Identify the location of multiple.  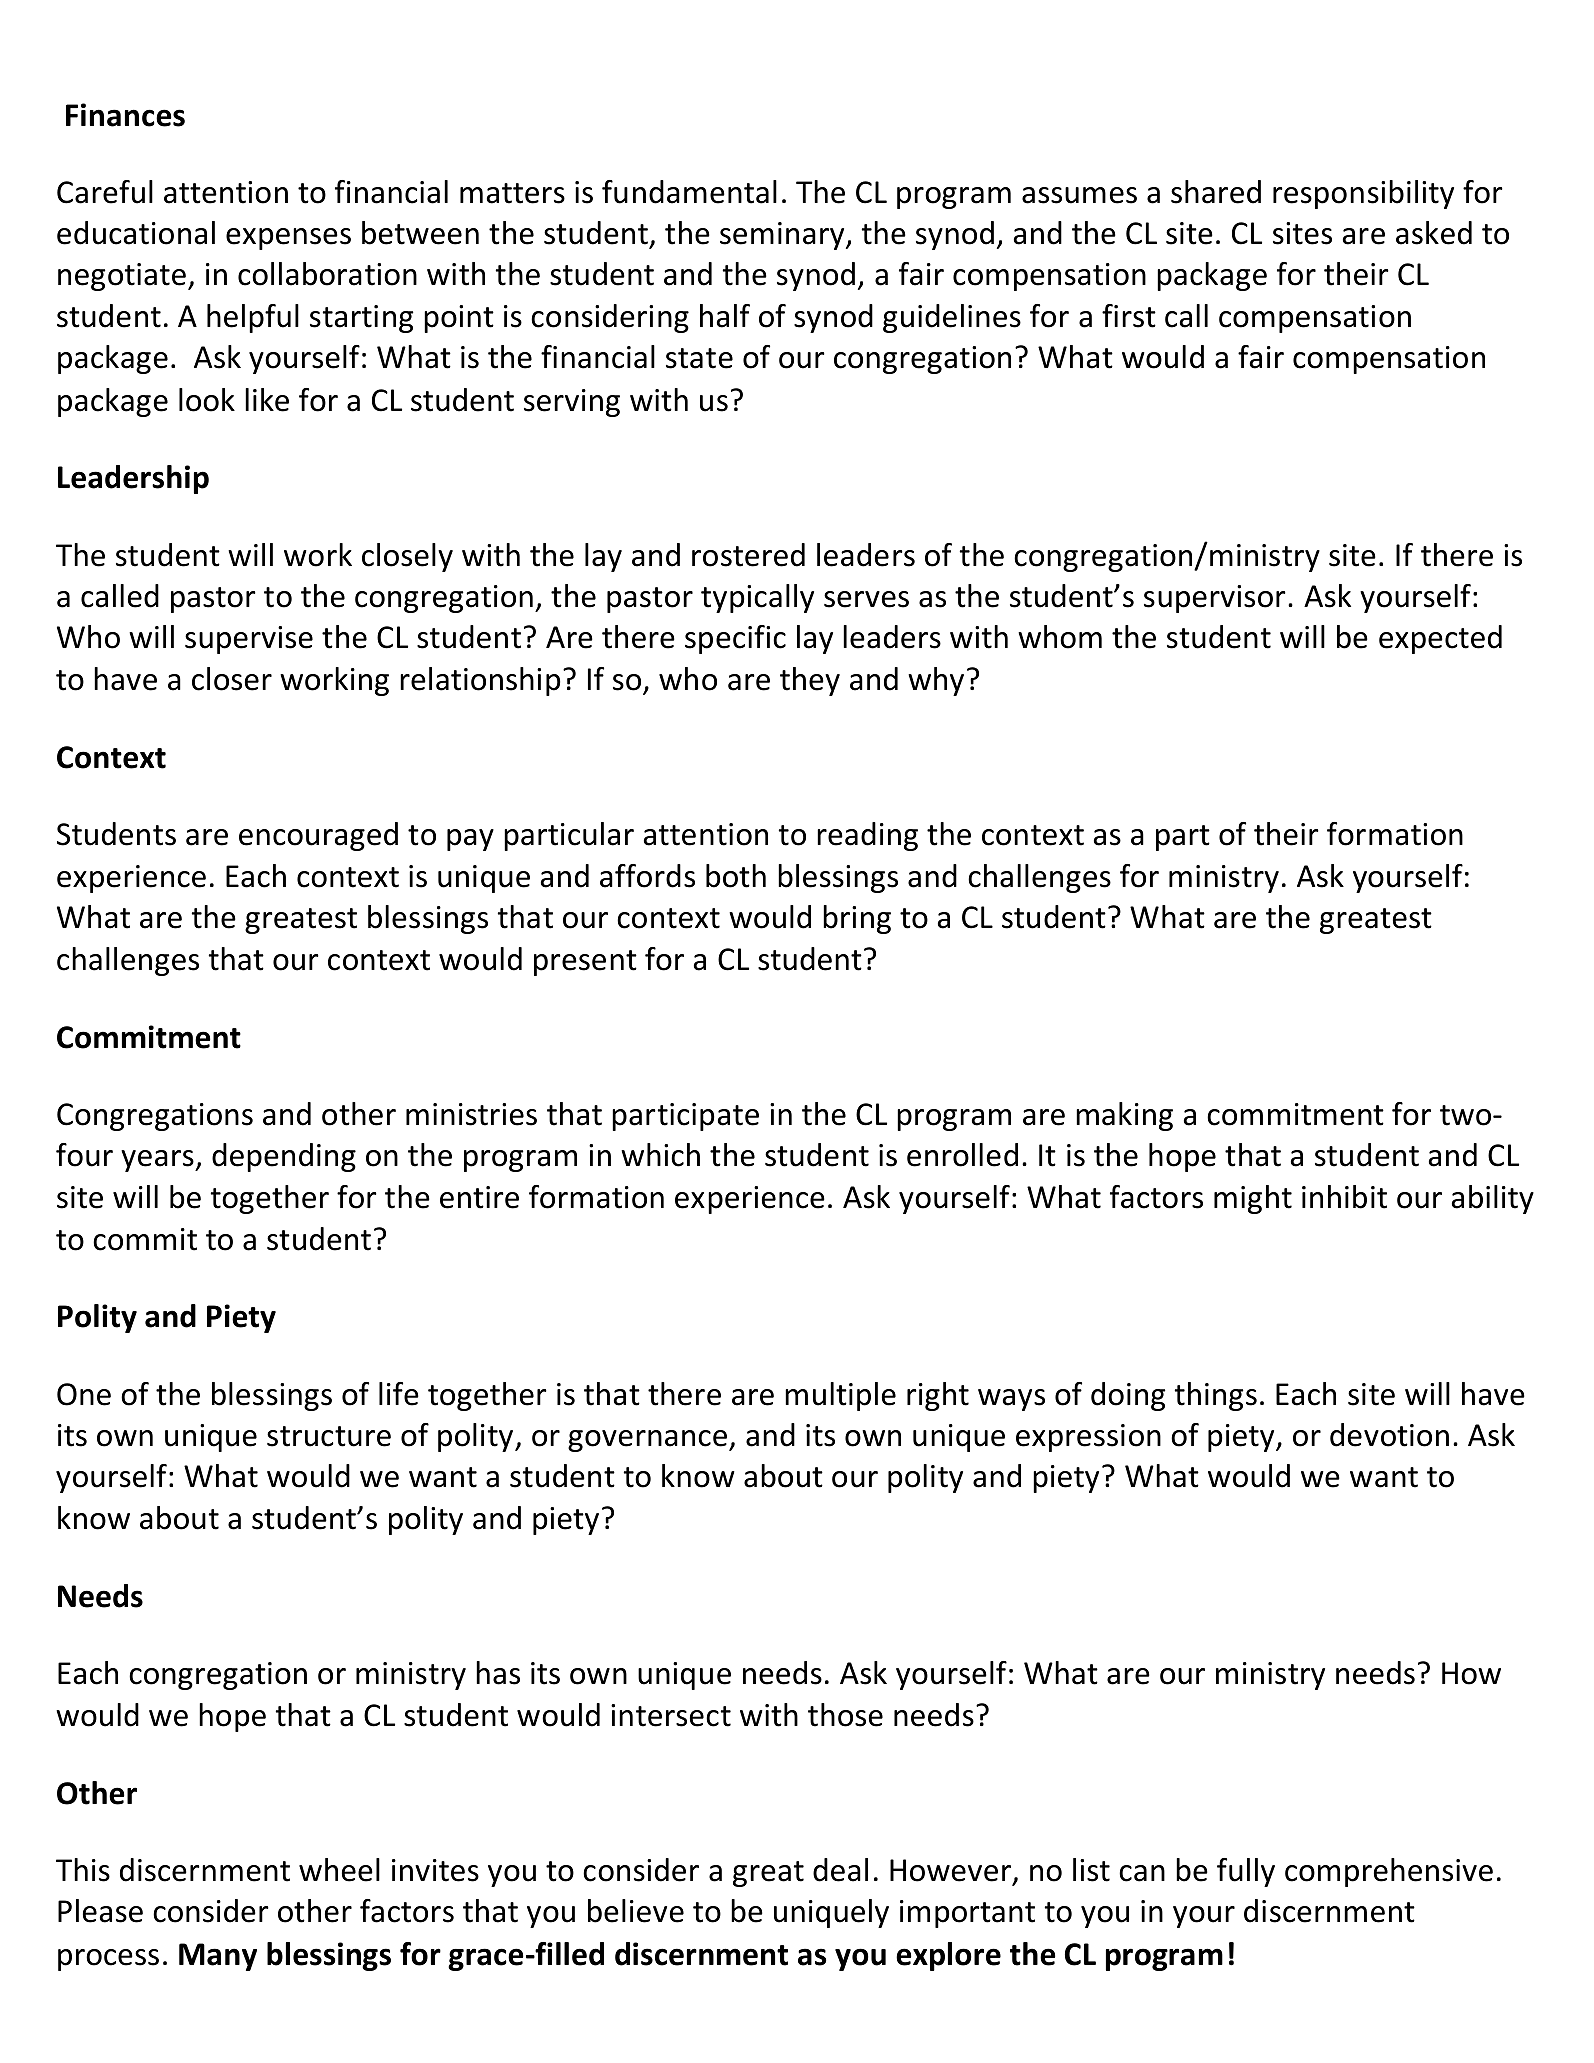
(840, 1396).
